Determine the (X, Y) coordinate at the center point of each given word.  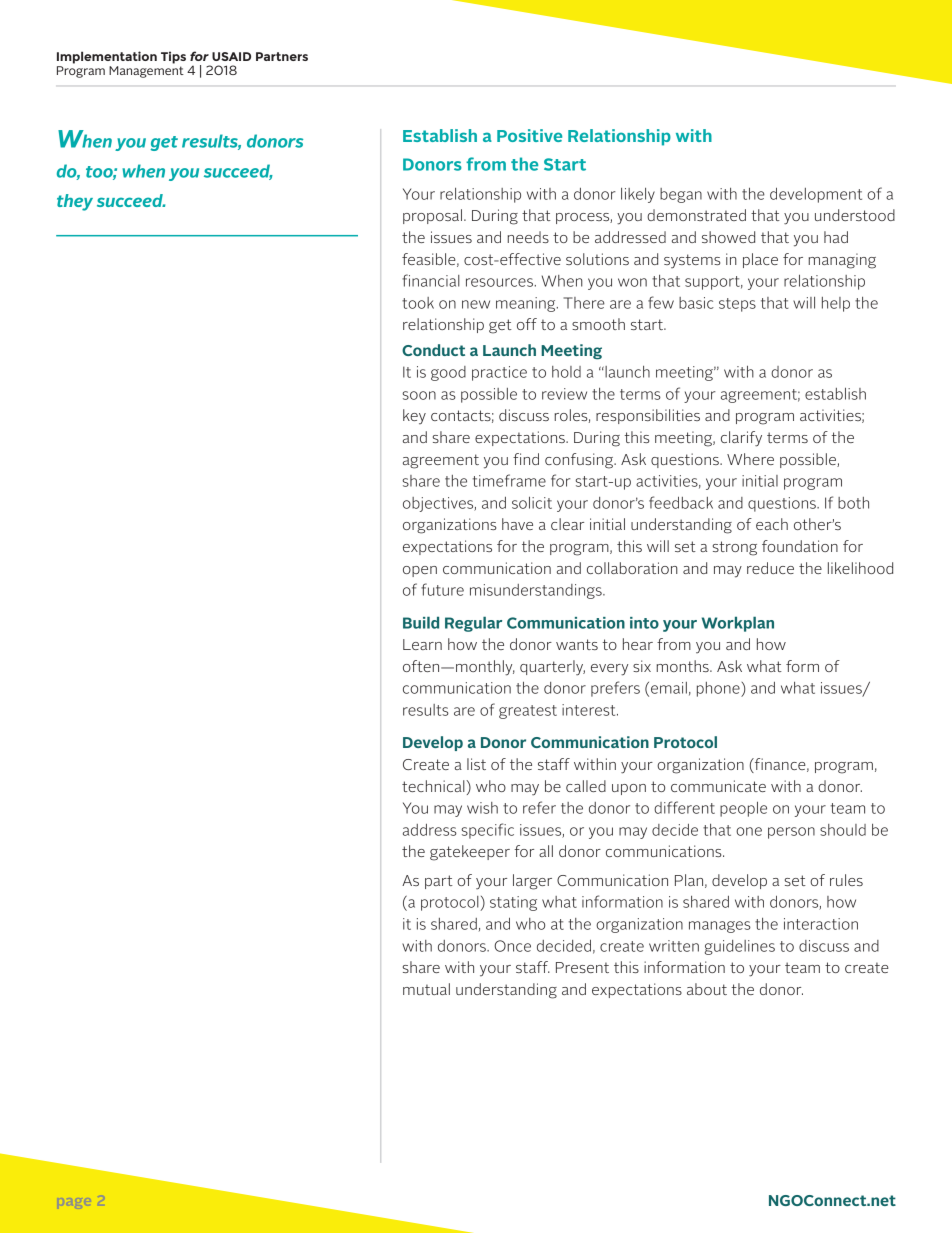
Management (146, 72)
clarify (741, 439)
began (681, 195)
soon (419, 395)
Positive (529, 135)
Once (512, 946)
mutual (426, 989)
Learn (422, 644)
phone (719, 689)
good (448, 373)
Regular (473, 624)
